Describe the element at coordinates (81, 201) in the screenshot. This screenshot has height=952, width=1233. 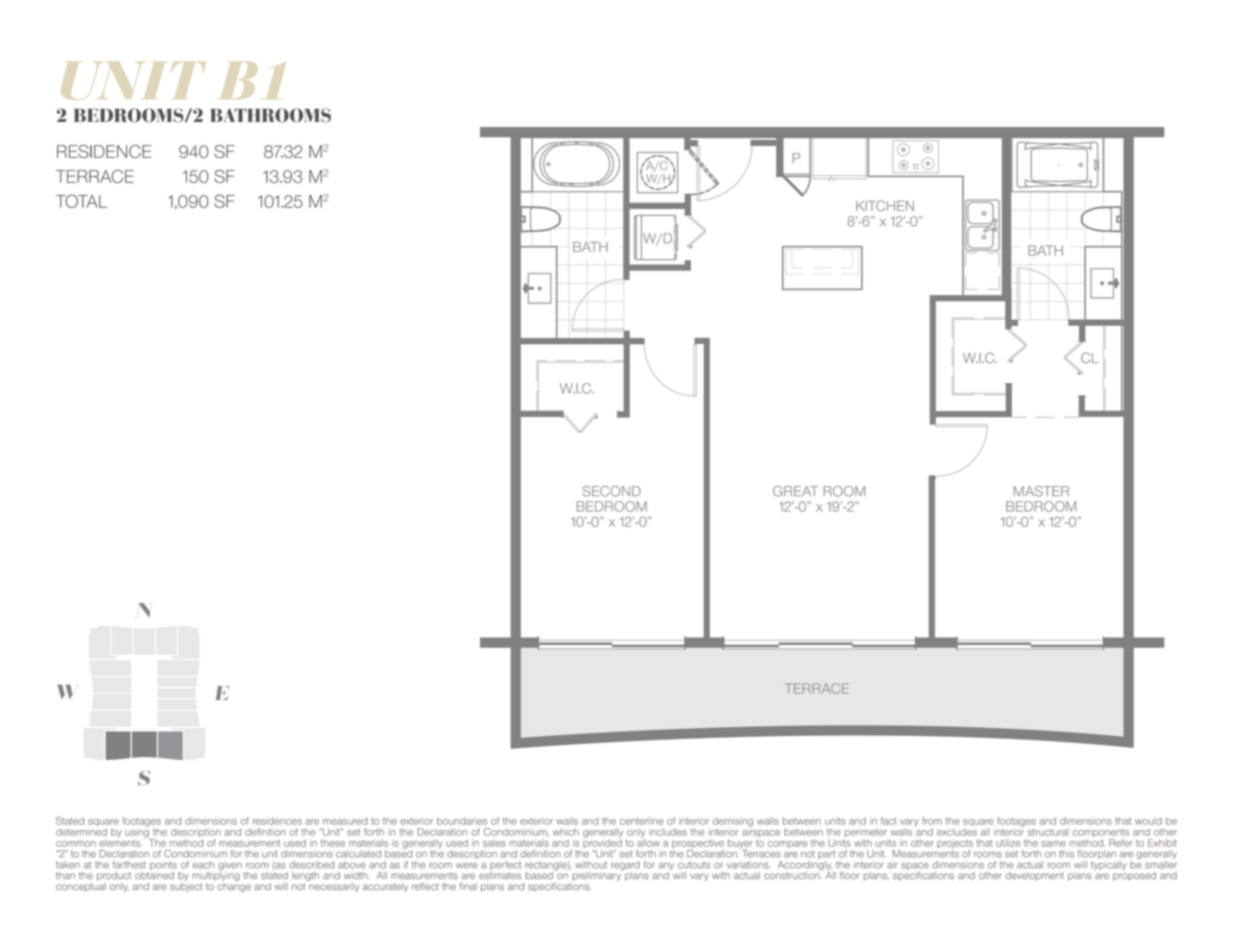
I see `TOTAL` at that location.
